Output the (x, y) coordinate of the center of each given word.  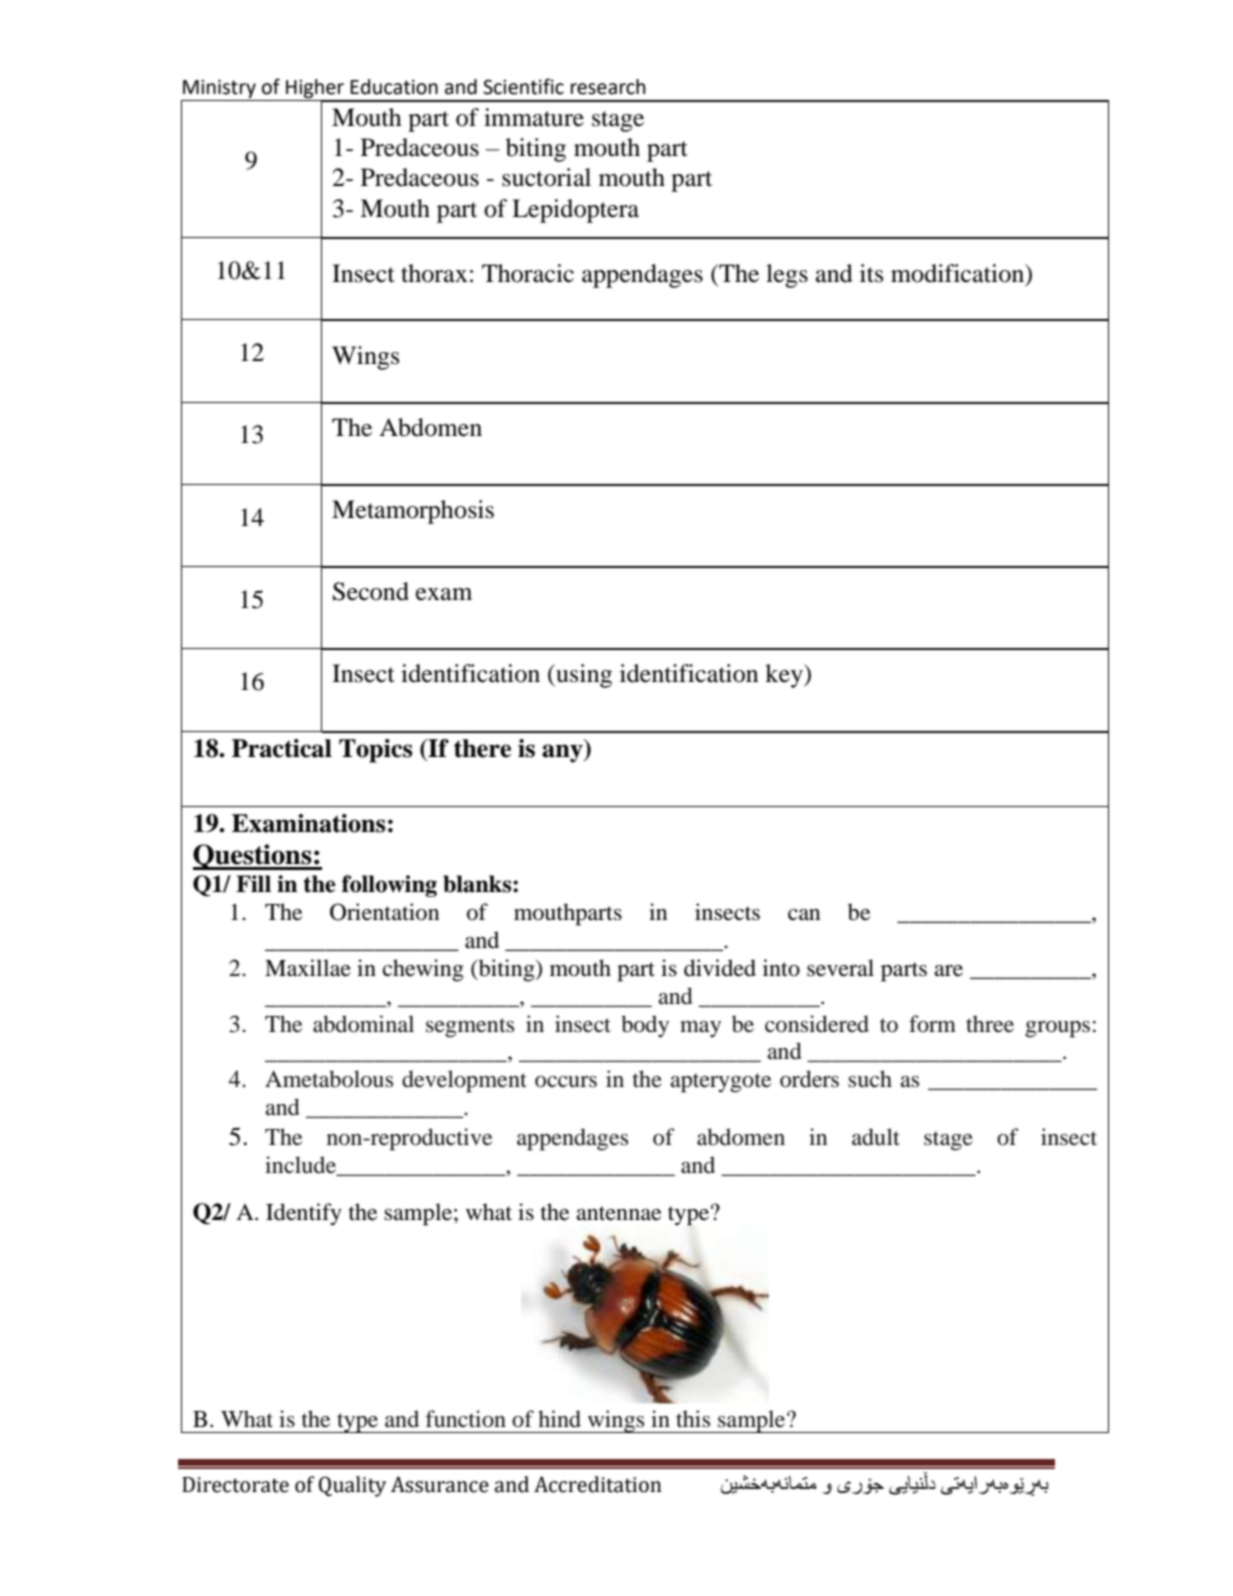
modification (959, 273)
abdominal (363, 1024)
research (608, 87)
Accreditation (598, 1484)
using (583, 676)
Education (394, 87)
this (693, 1419)
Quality (352, 1486)
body (645, 1026)
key (785, 676)
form (932, 1024)
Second (371, 591)
